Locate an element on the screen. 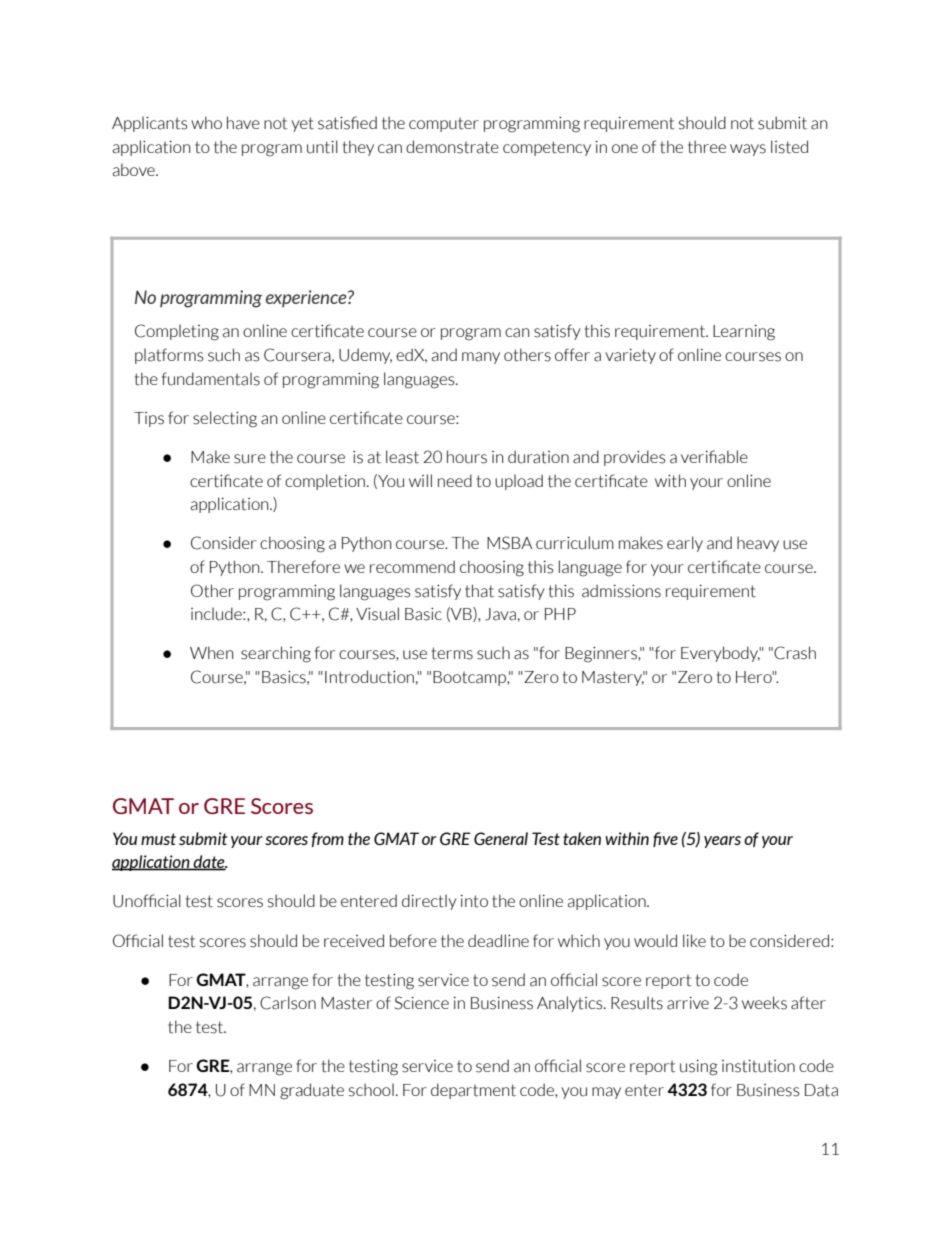 The image size is (952, 1233). graduate is located at coordinates (312, 1091).
